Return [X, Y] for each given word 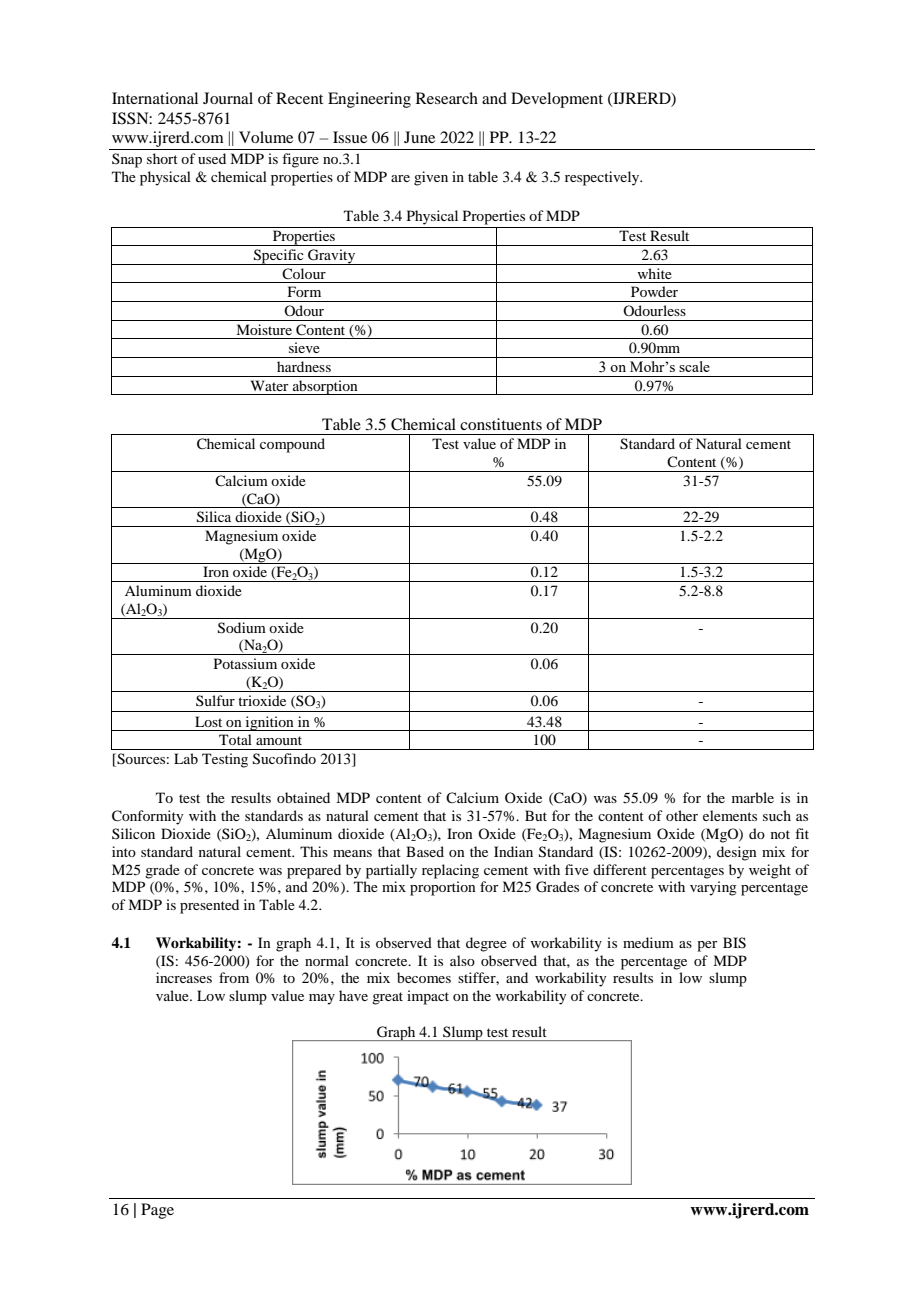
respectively [603, 178]
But [536, 815]
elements [730, 815]
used [212, 158]
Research [447, 98]
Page [157, 1211]
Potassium [245, 663]
